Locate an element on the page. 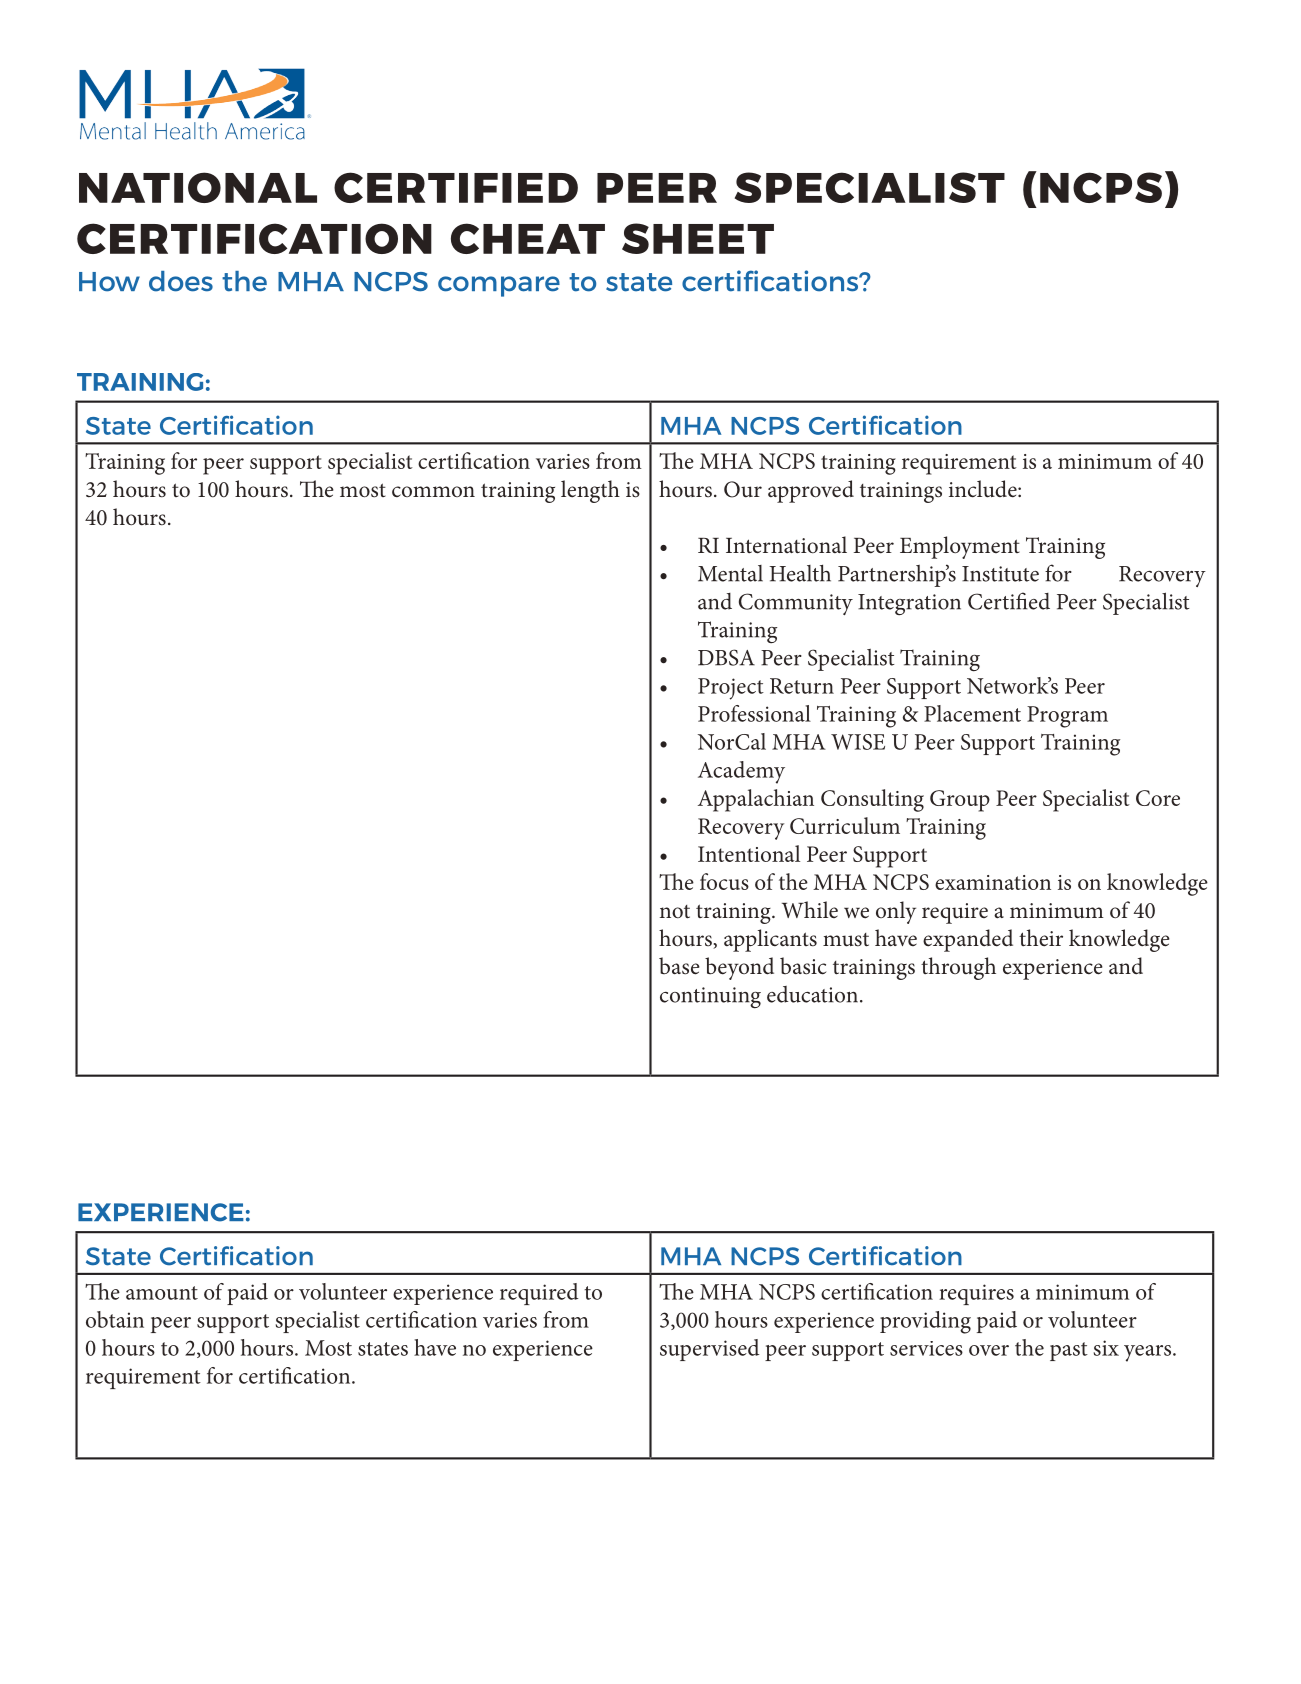 This document has height=1684, width=1301. approved is located at coordinates (811, 491).
